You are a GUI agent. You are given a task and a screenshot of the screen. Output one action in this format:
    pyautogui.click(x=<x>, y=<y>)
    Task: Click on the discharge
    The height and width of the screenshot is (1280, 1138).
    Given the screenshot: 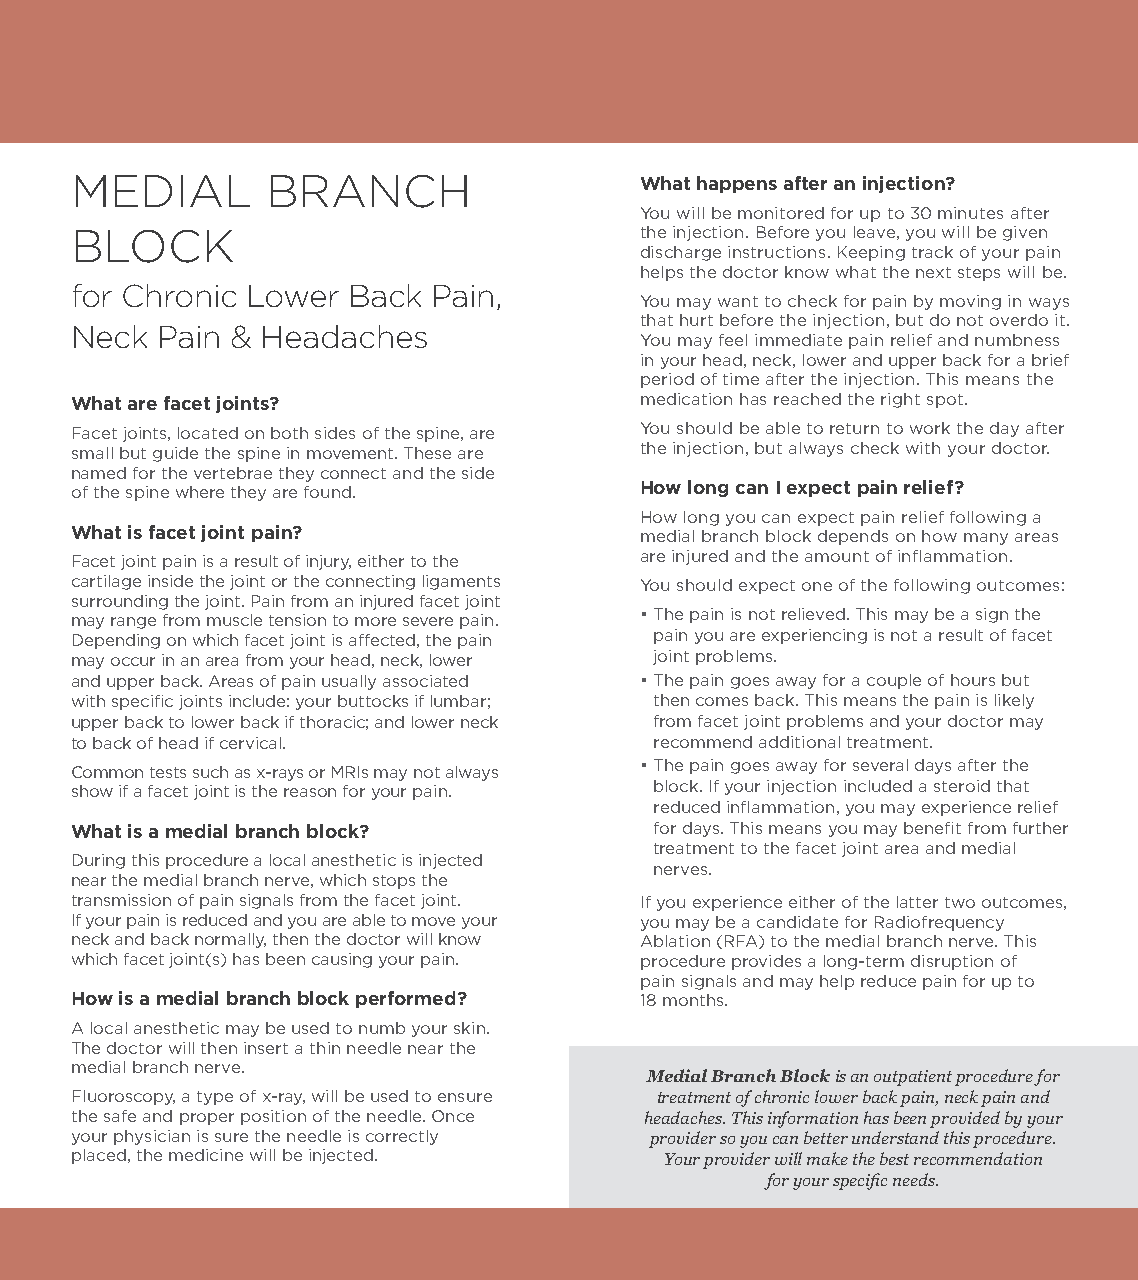 What is the action you would take?
    pyautogui.click(x=681, y=253)
